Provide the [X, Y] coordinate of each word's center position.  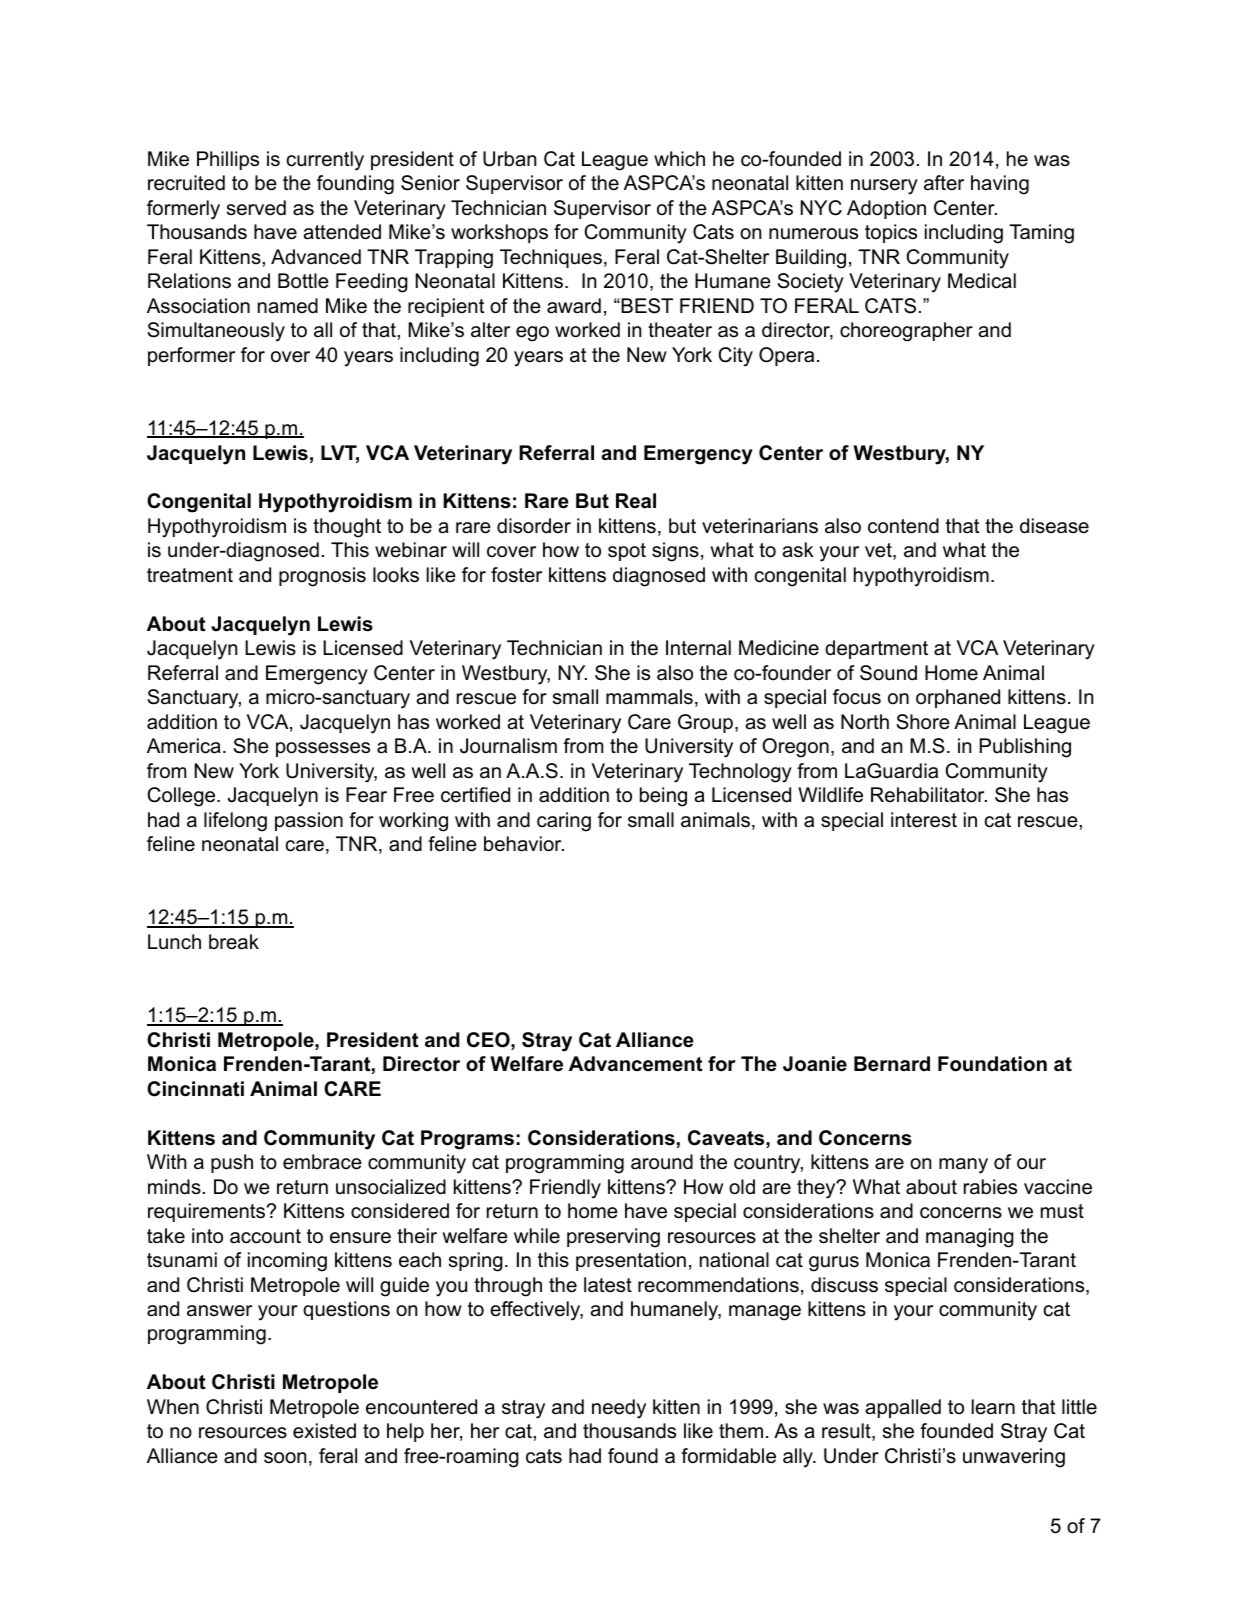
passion [309, 821]
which [679, 159]
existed [324, 1431]
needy [619, 1409]
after [944, 183]
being [663, 797]
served [256, 208]
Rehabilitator [929, 795]
